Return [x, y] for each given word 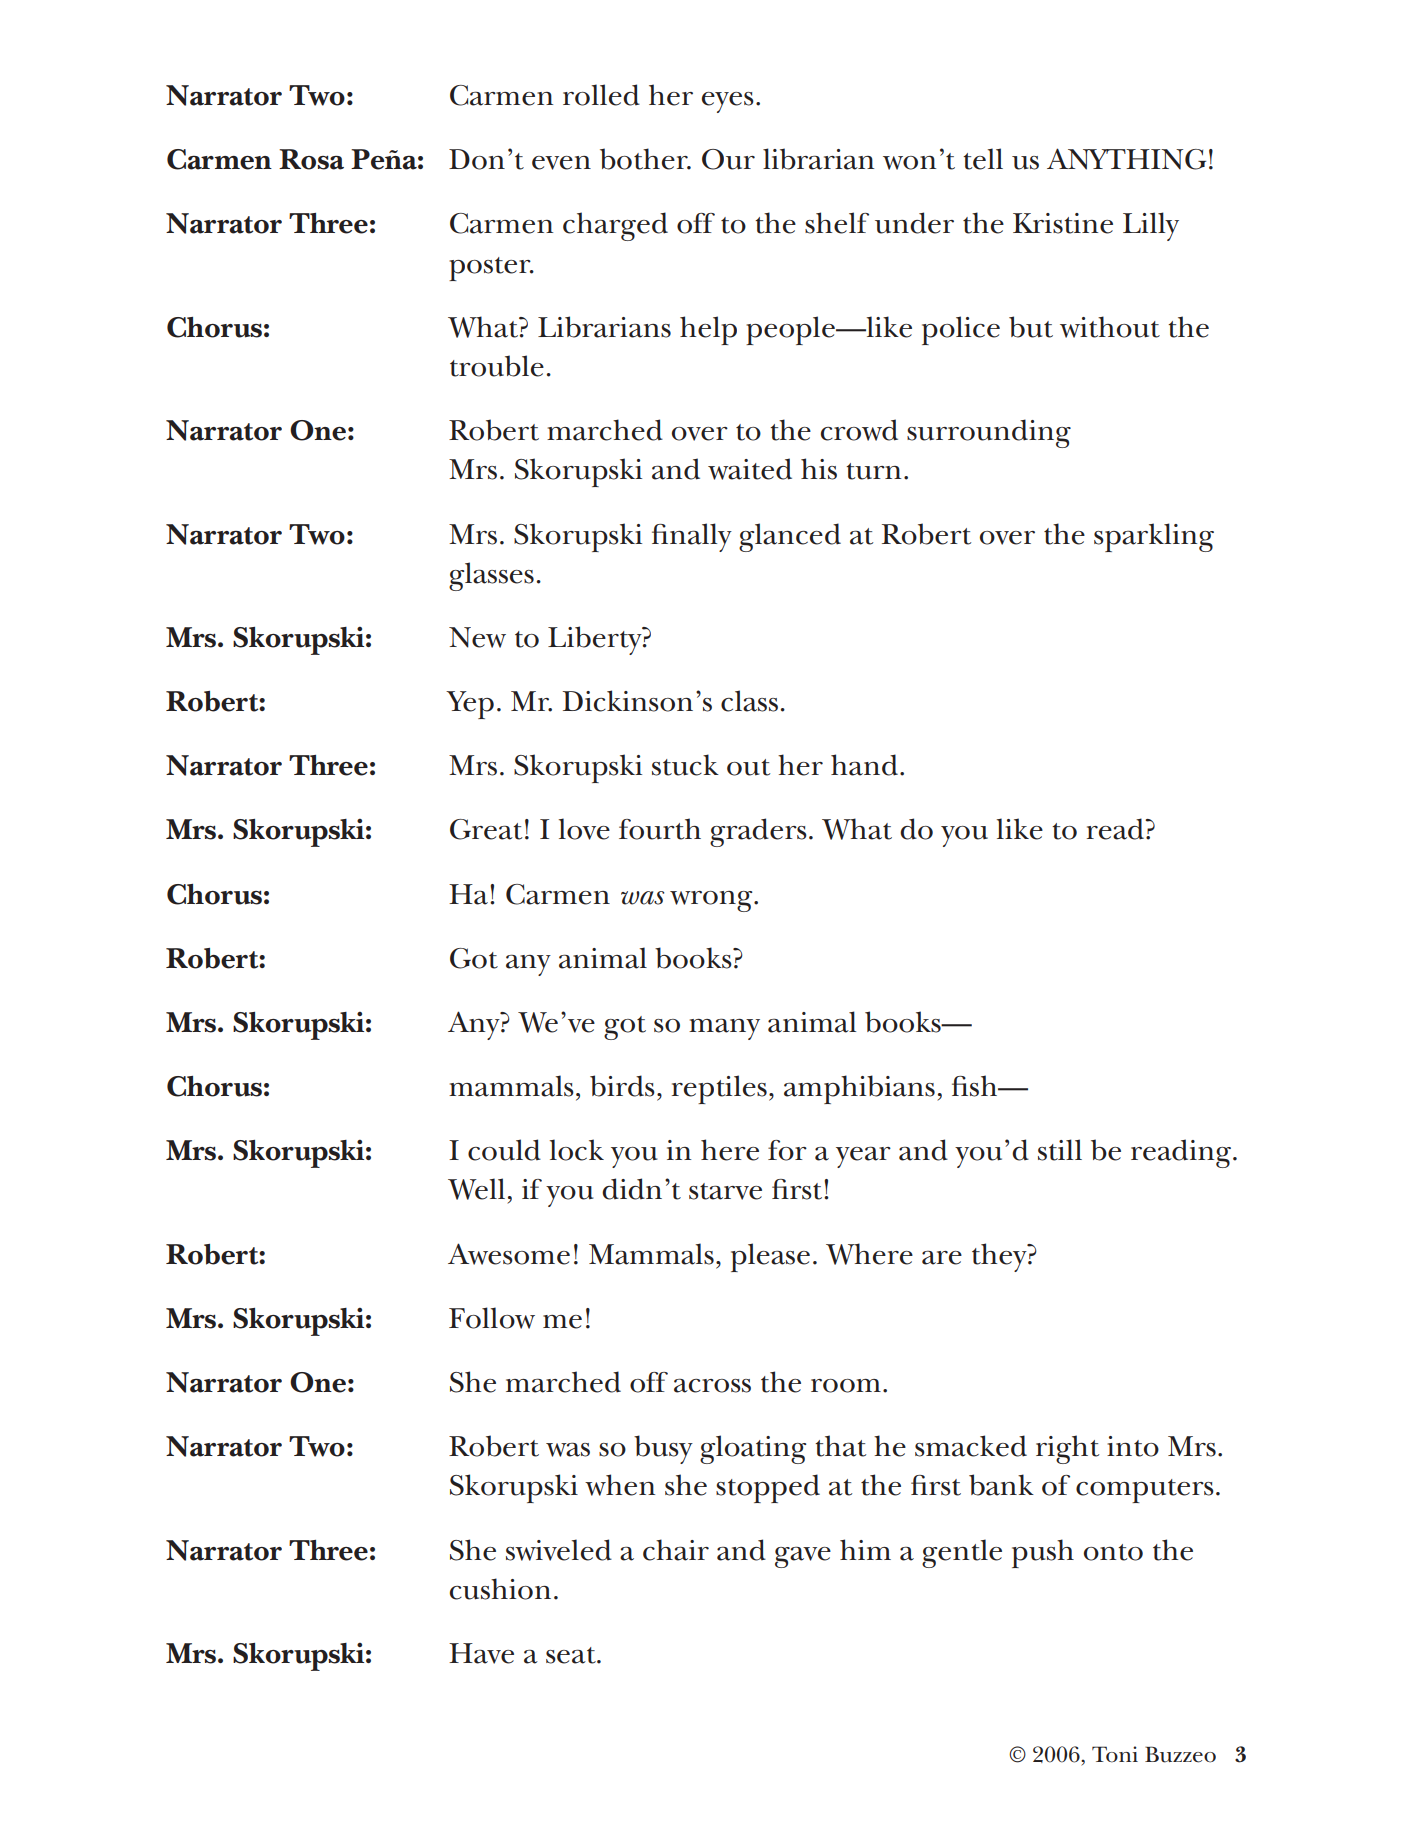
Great [486, 829]
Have [481, 1653]
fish [976, 1086]
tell [983, 159]
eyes [728, 102]
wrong [712, 901]
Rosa [311, 159]
